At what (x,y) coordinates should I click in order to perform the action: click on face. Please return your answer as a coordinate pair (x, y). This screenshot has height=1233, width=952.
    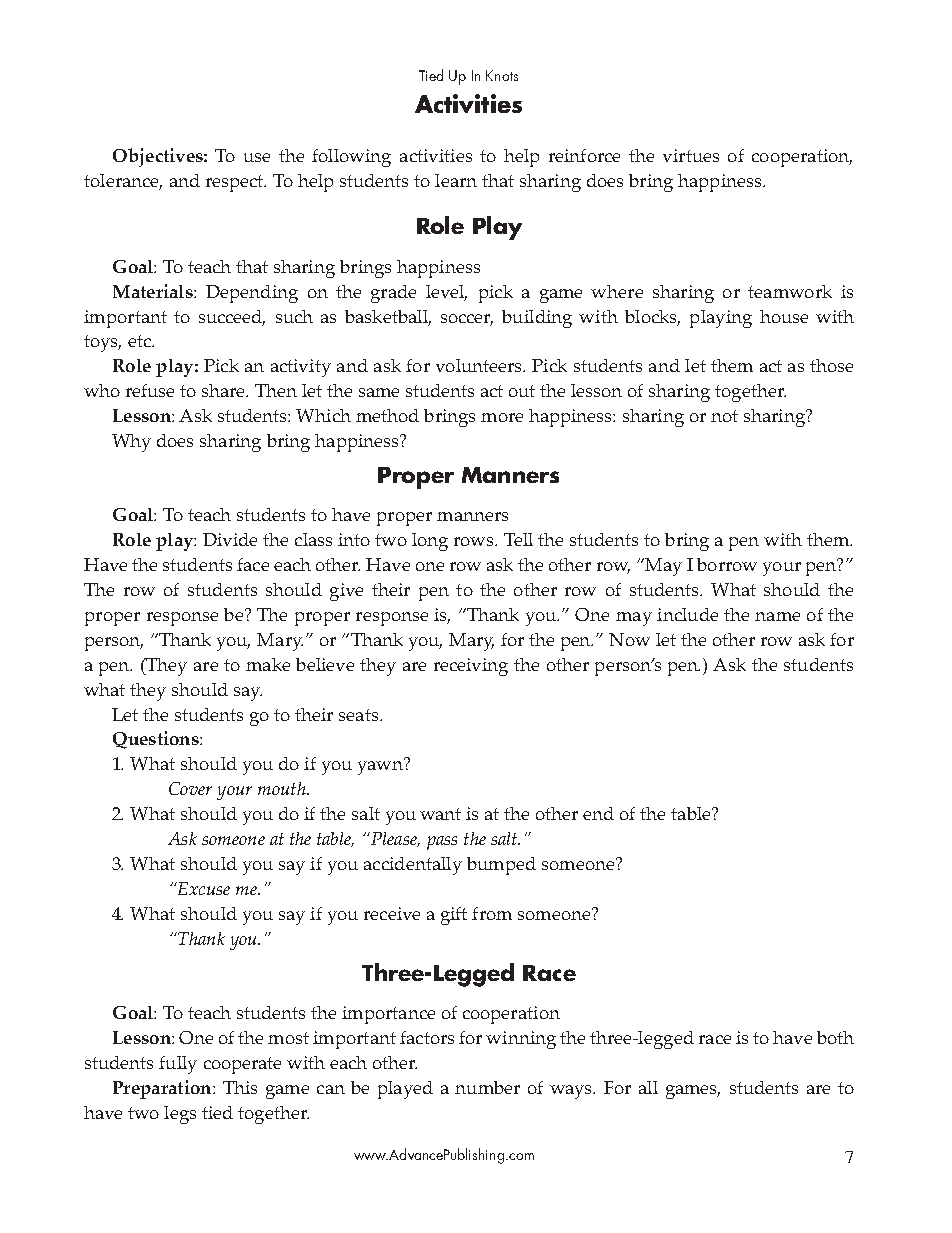
    Looking at the image, I should click on (253, 564).
